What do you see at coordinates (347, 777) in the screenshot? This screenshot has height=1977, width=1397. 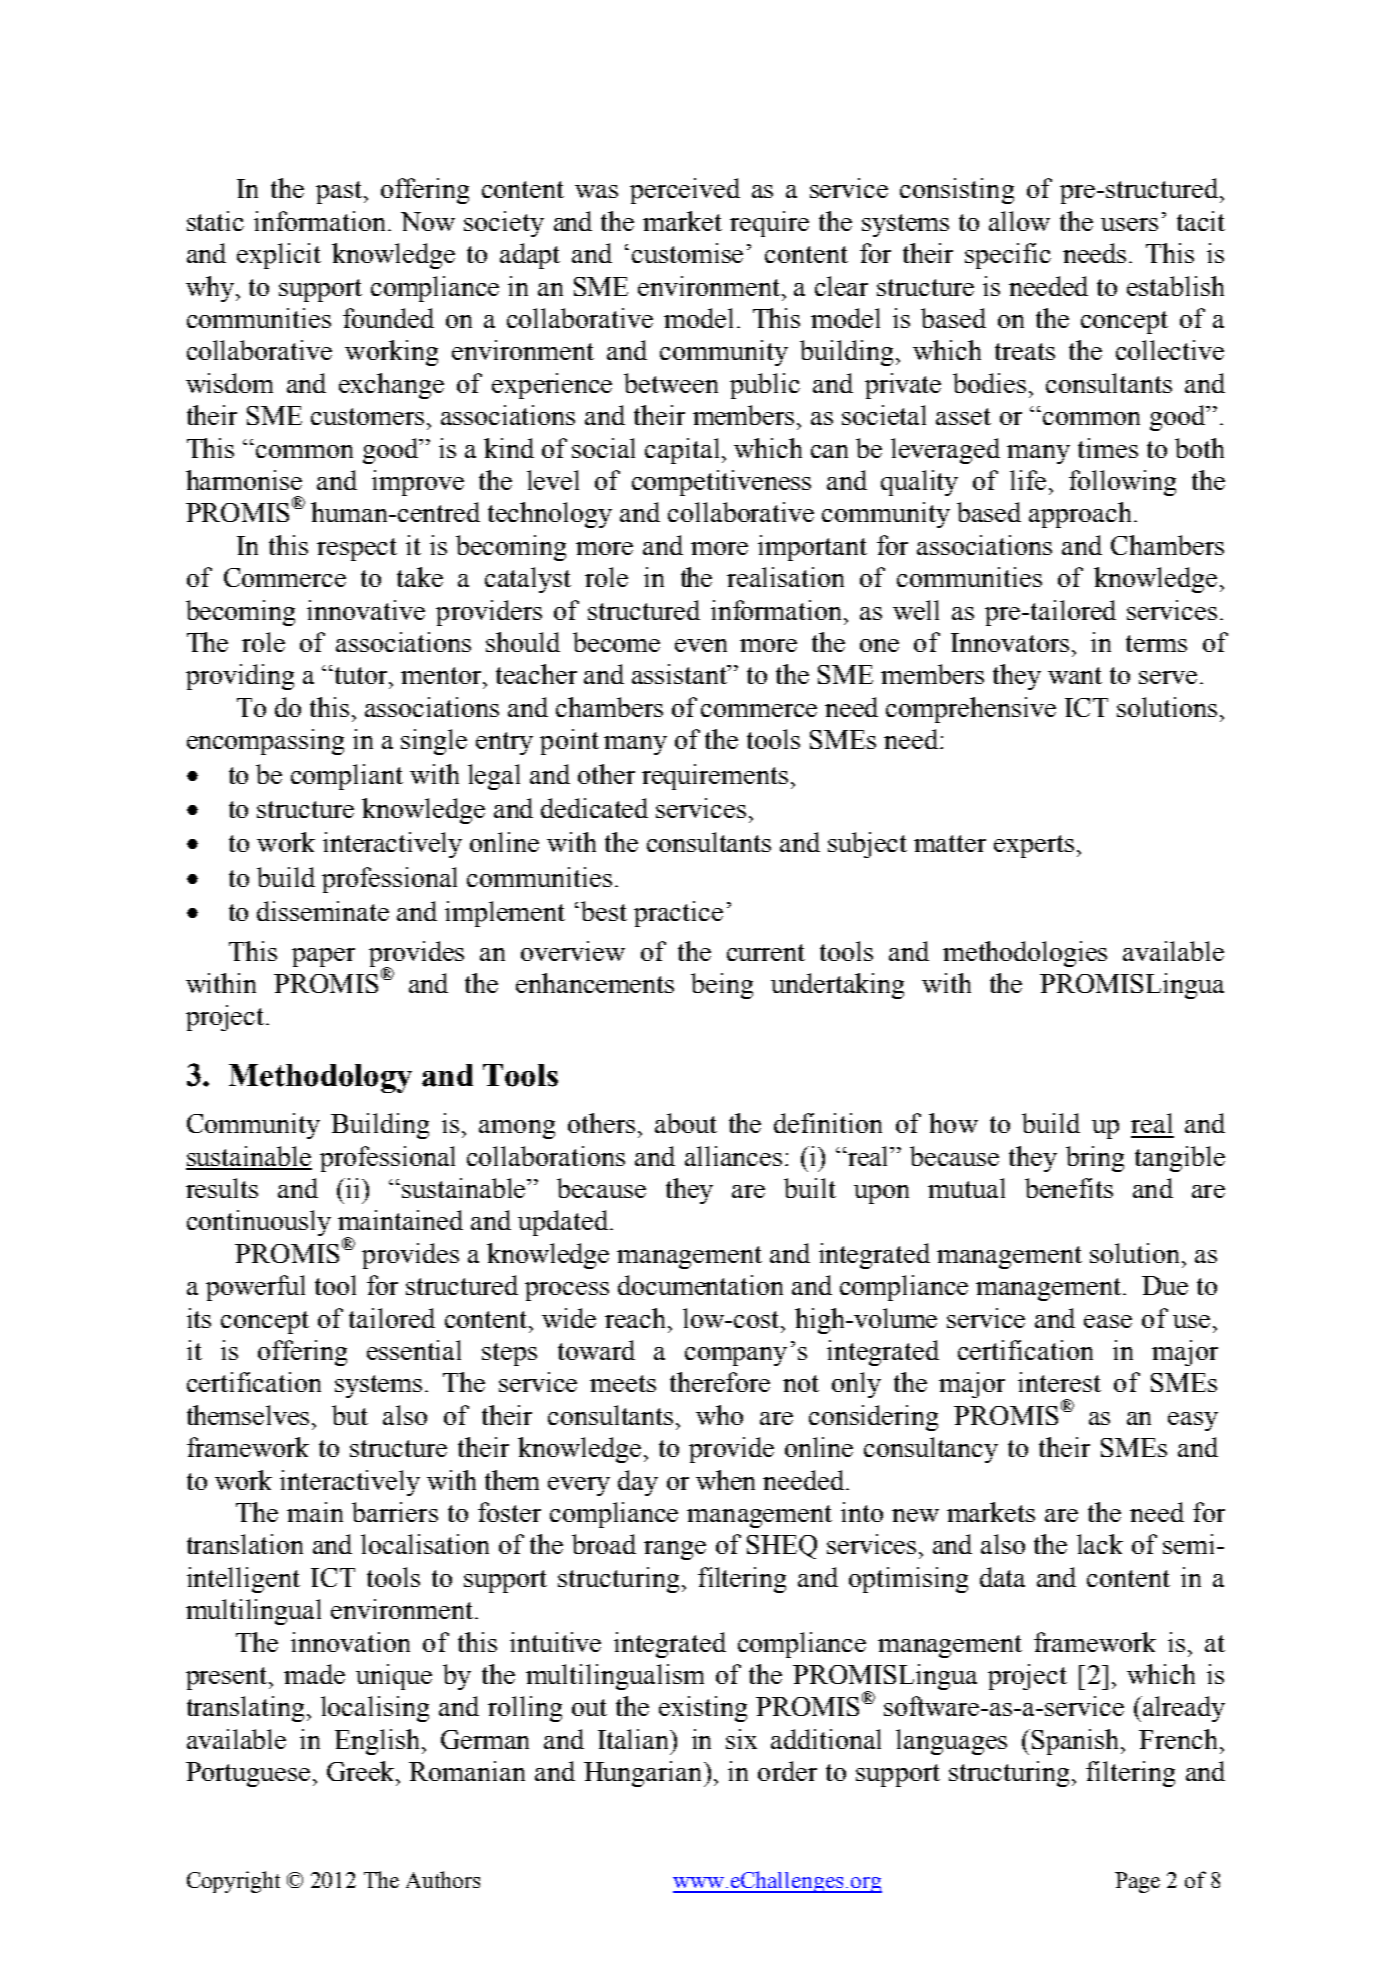 I see `compliant` at bounding box center [347, 777].
